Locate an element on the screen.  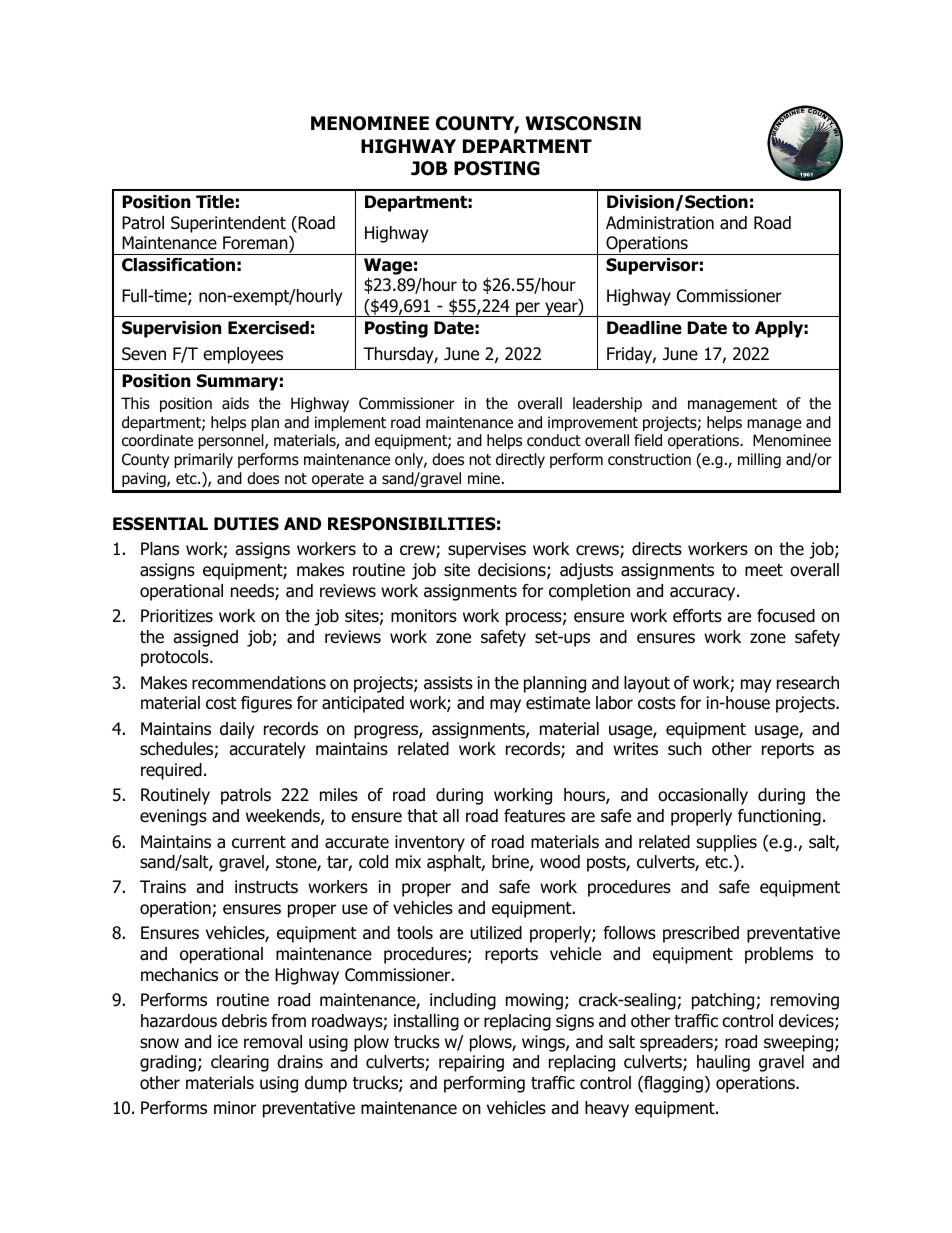
assigned is located at coordinates (205, 638).
